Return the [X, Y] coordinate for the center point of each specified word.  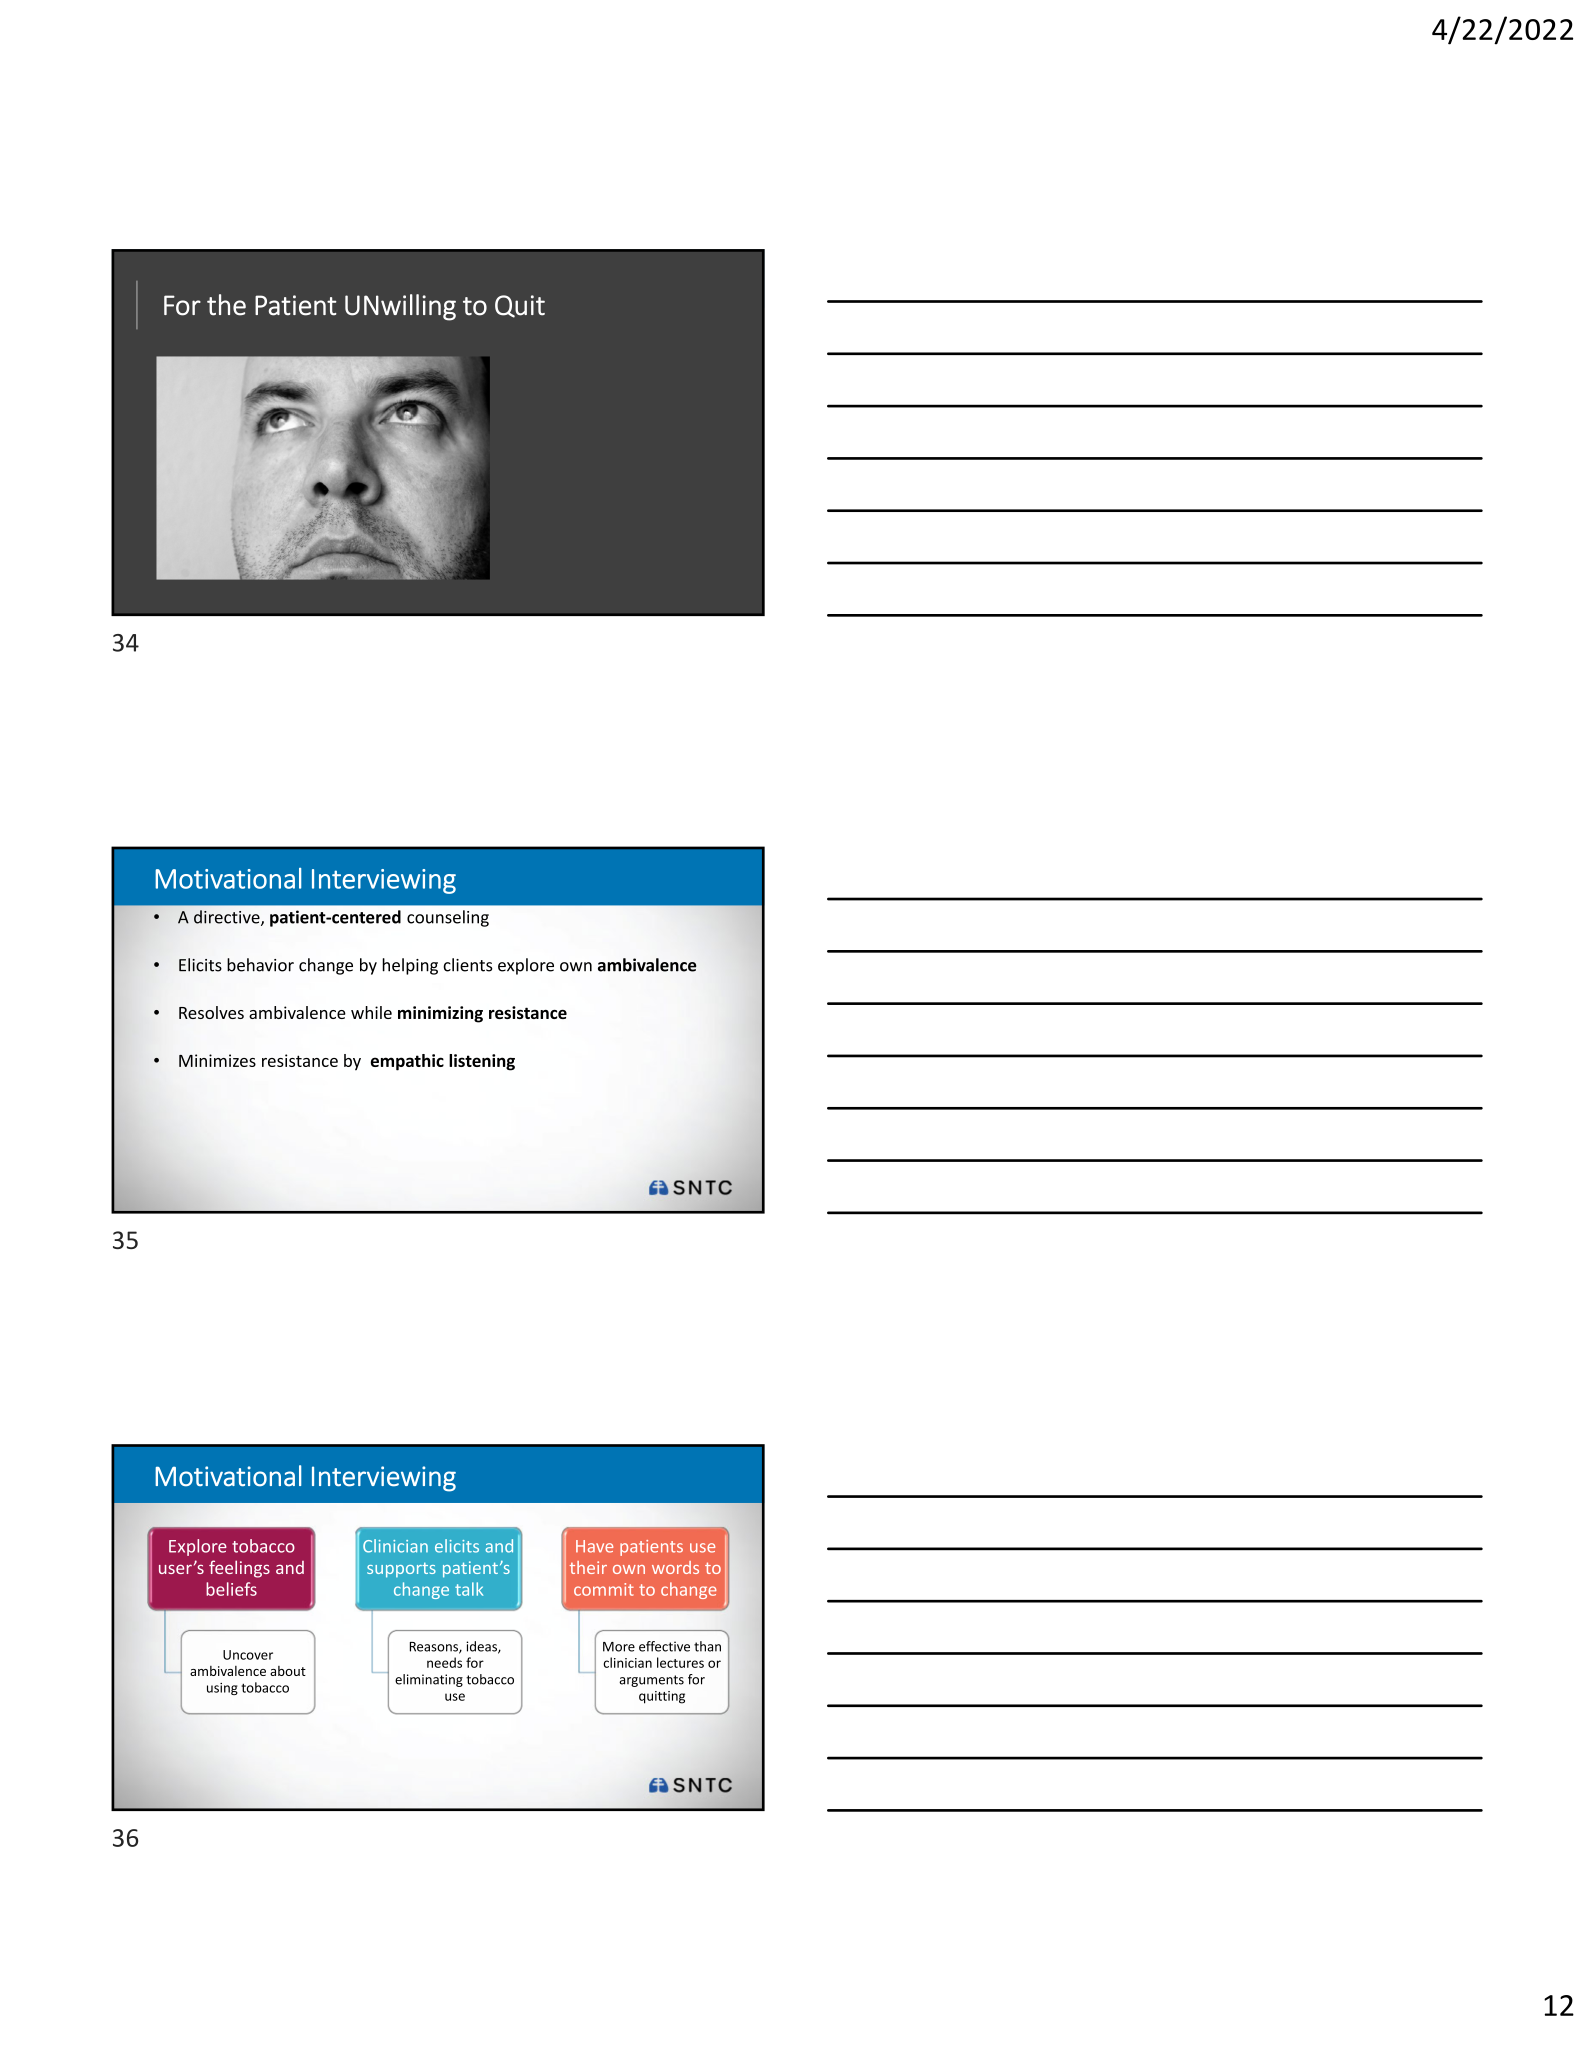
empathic [407, 1062]
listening [482, 1062]
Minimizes [217, 1060]
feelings [239, 1569]
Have [594, 1546]
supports [401, 1570]
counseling [448, 918]
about [288, 1671]
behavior [260, 965]
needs [444, 1662]
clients [468, 965]
